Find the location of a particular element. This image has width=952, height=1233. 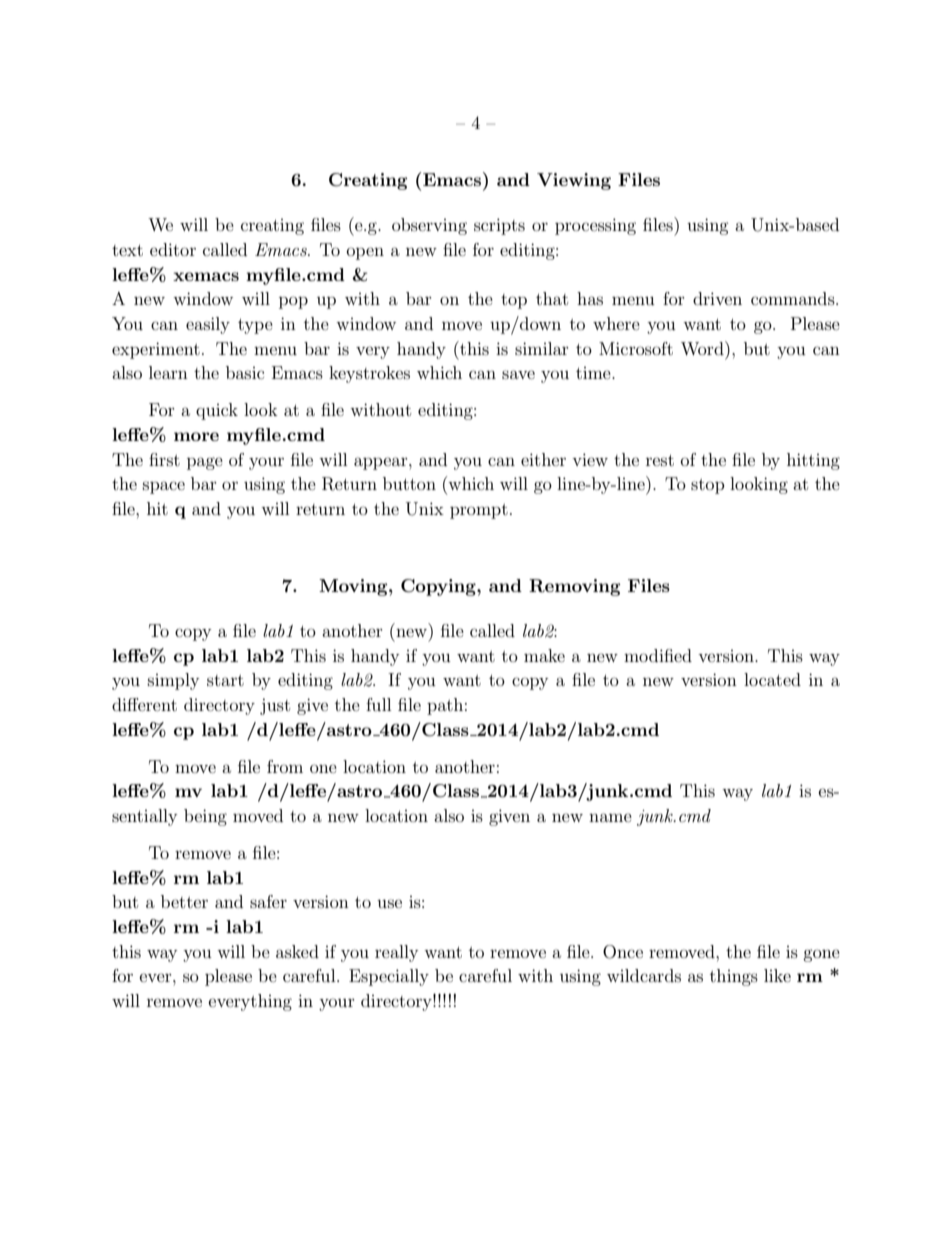

editor is located at coordinates (173, 249).
